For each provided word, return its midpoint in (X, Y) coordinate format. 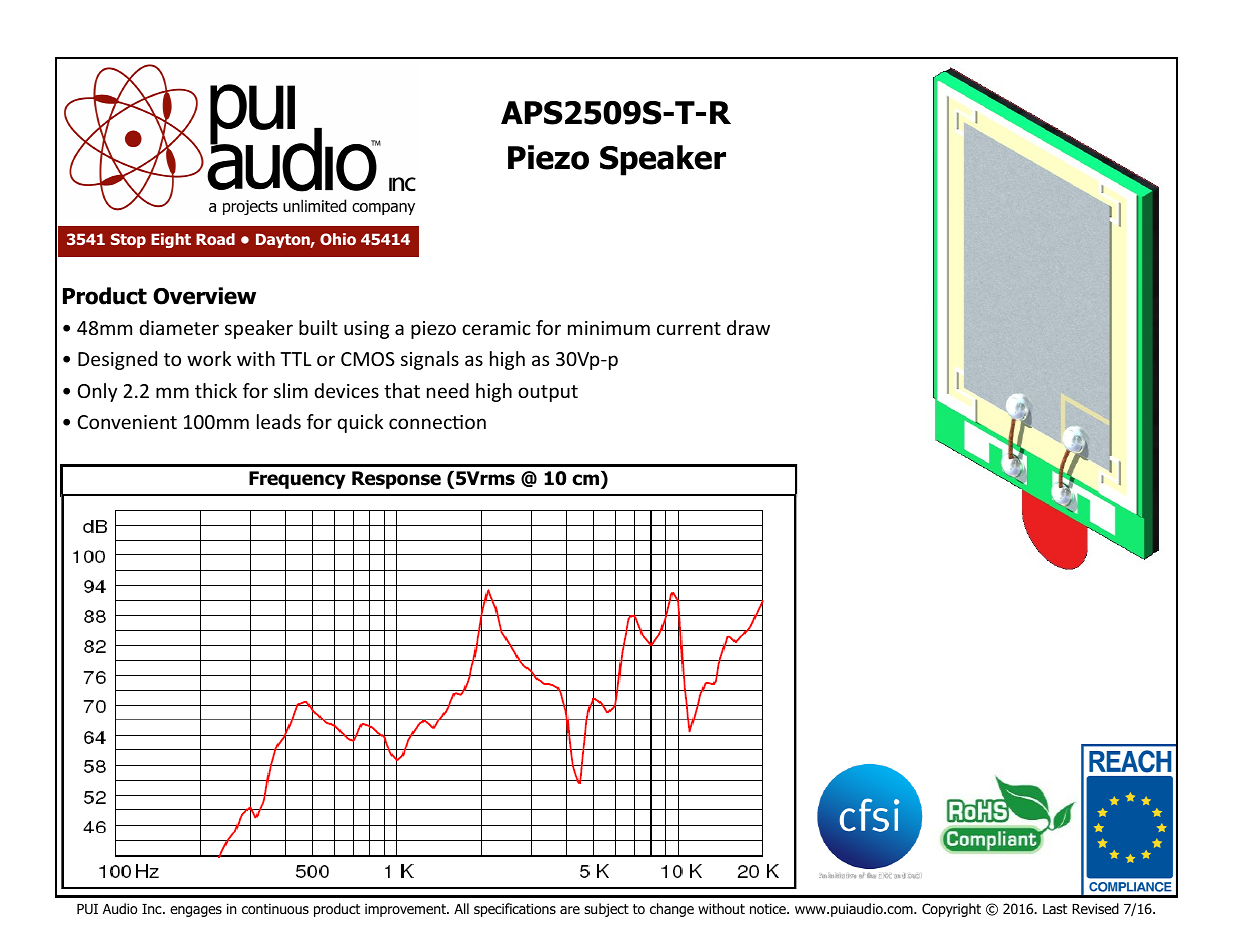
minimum (609, 328)
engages (196, 911)
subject (606, 910)
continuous (275, 908)
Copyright (951, 910)
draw (748, 327)
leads (279, 421)
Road (215, 239)
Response (396, 480)
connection (437, 422)
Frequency (297, 480)
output (548, 393)
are (570, 910)
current (689, 328)
